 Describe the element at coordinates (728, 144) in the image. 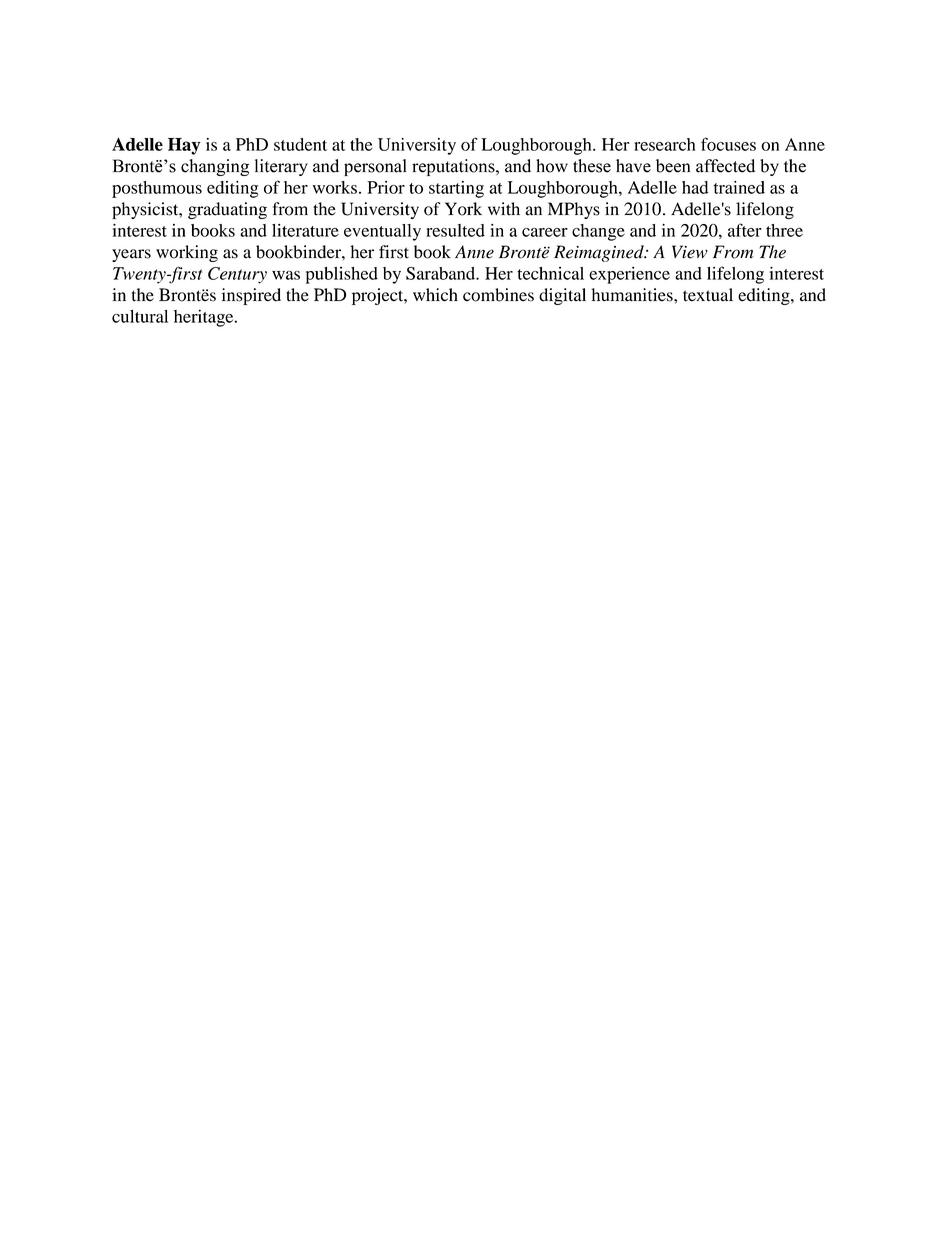

I see `focuses` at that location.
